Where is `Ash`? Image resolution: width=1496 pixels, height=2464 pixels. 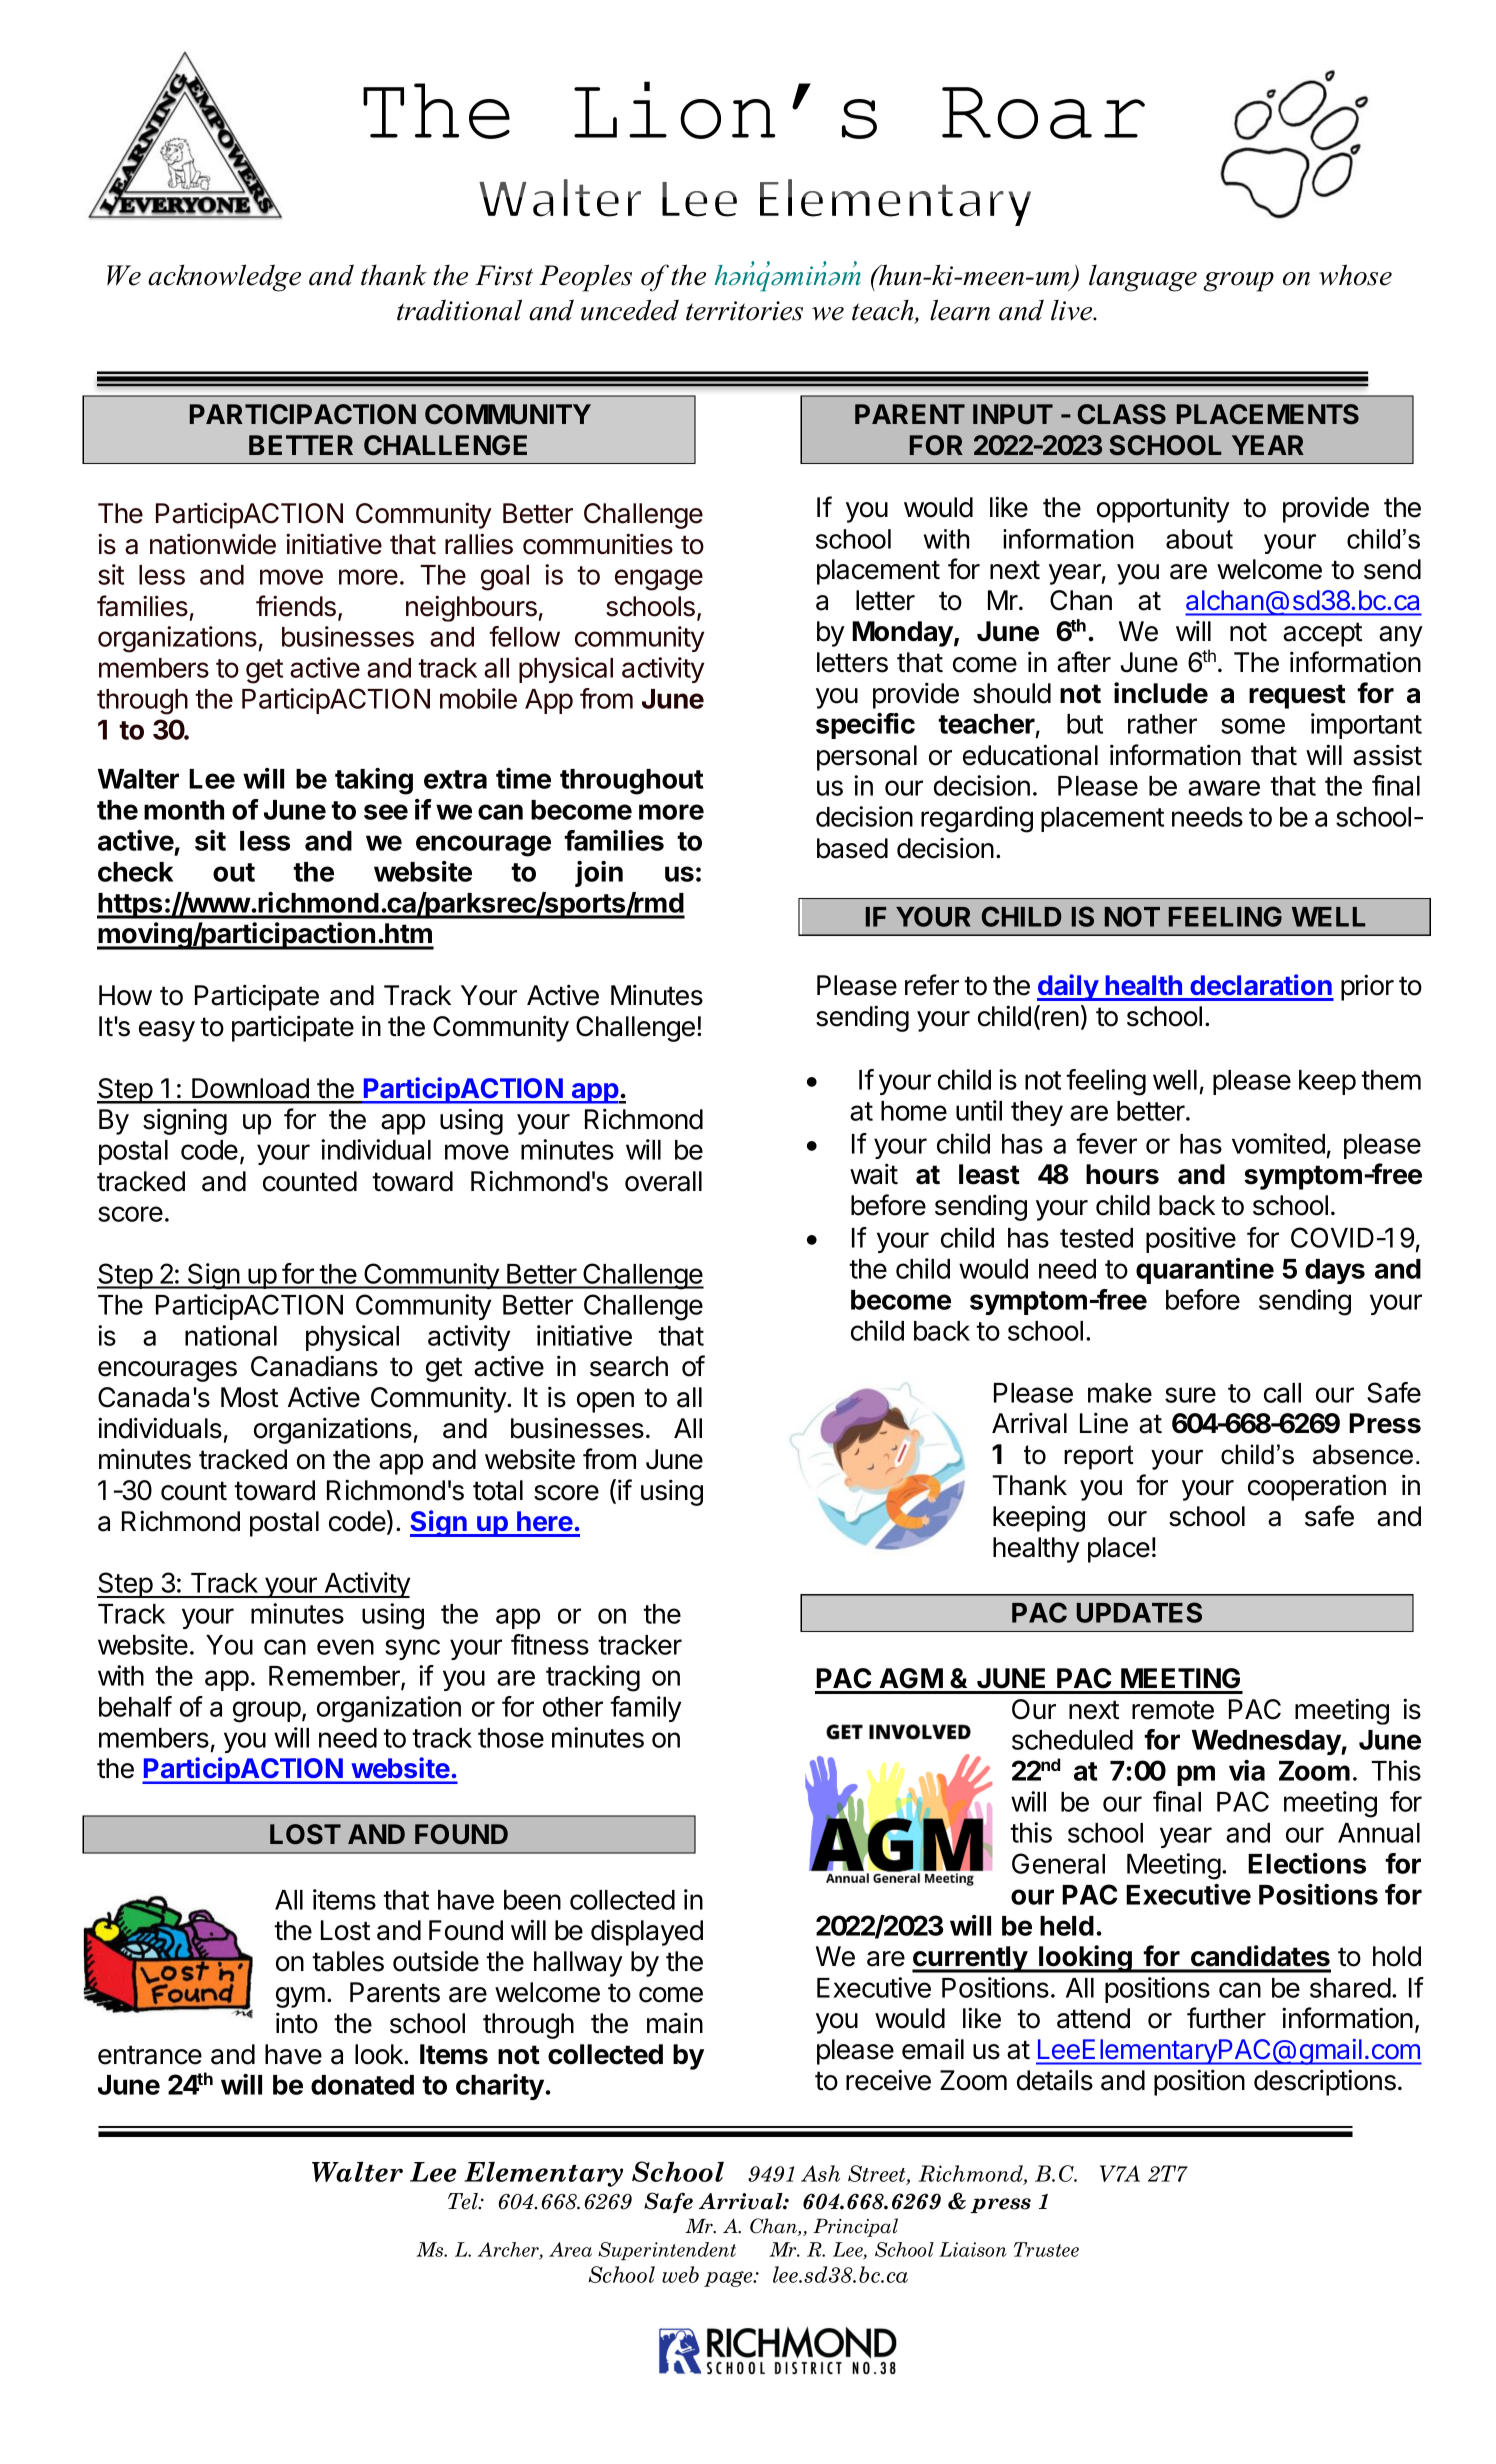 Ash is located at coordinates (820, 2173).
